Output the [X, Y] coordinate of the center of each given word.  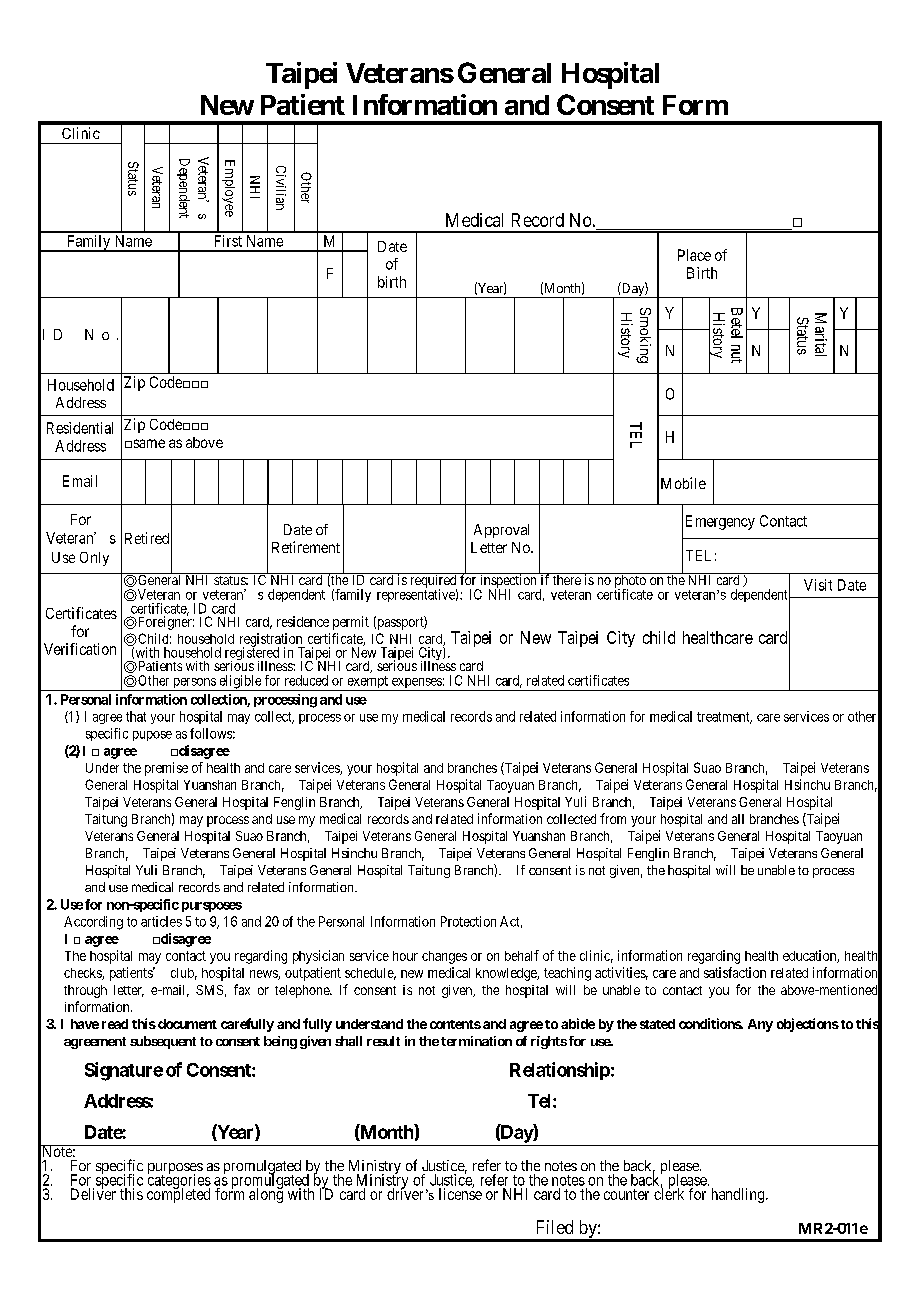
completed [178, 1195]
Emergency [720, 522]
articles [161, 921]
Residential [80, 428]
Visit [818, 585]
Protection [468, 921]
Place [694, 255]
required [433, 581]
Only [94, 559]
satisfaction [735, 972]
